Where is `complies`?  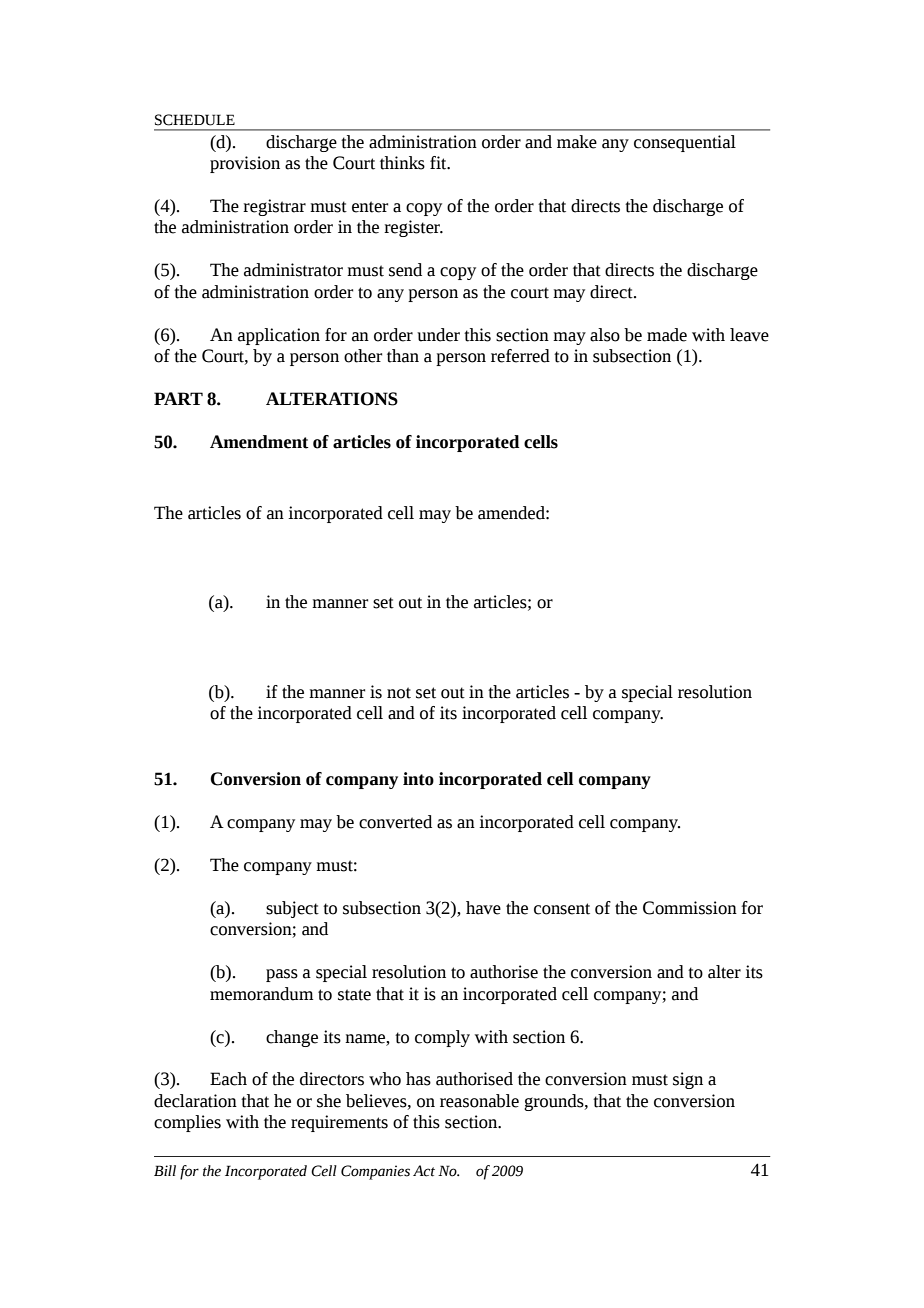
complies is located at coordinates (187, 1123).
